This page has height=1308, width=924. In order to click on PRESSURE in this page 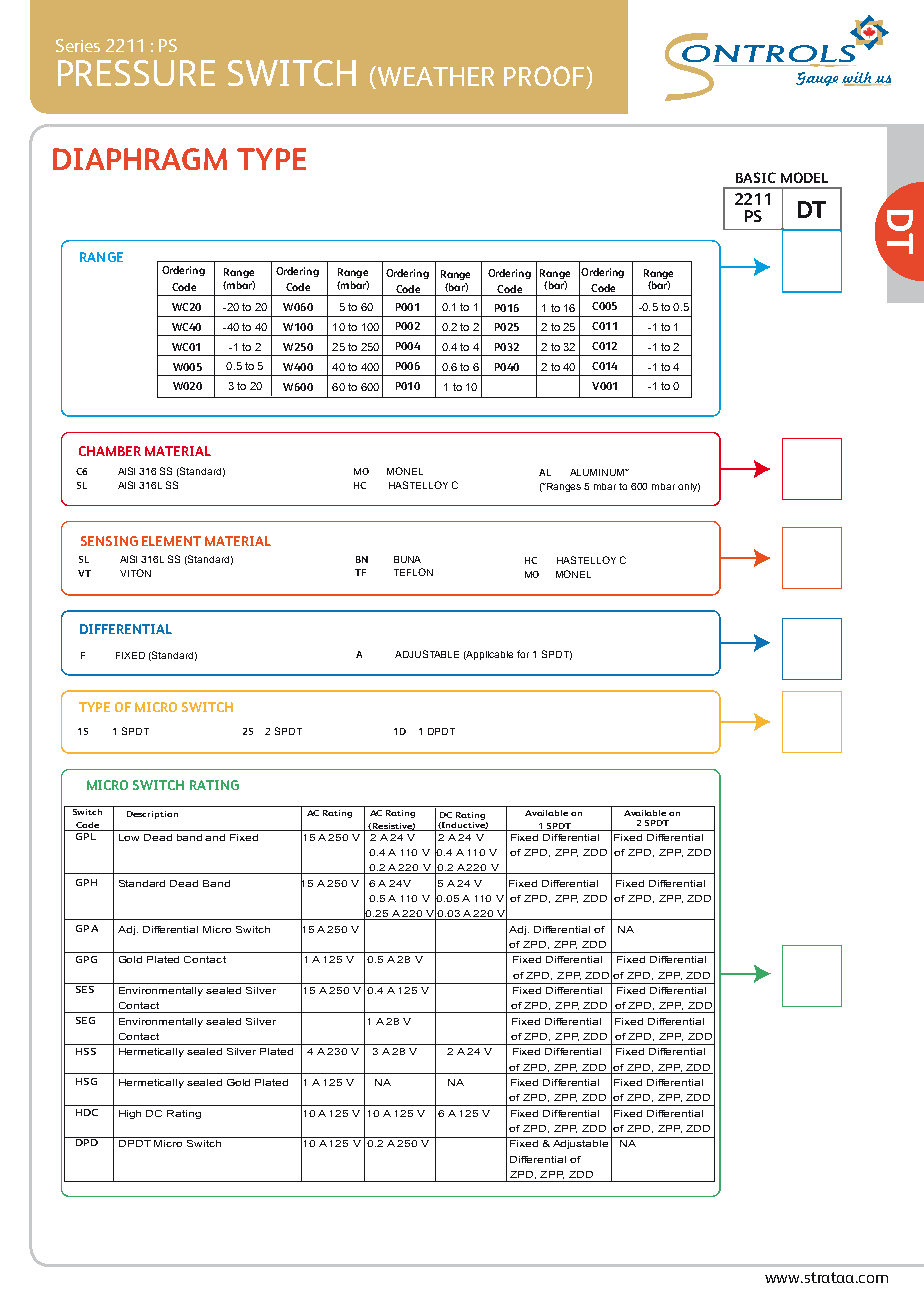, I will do `click(136, 73)`.
